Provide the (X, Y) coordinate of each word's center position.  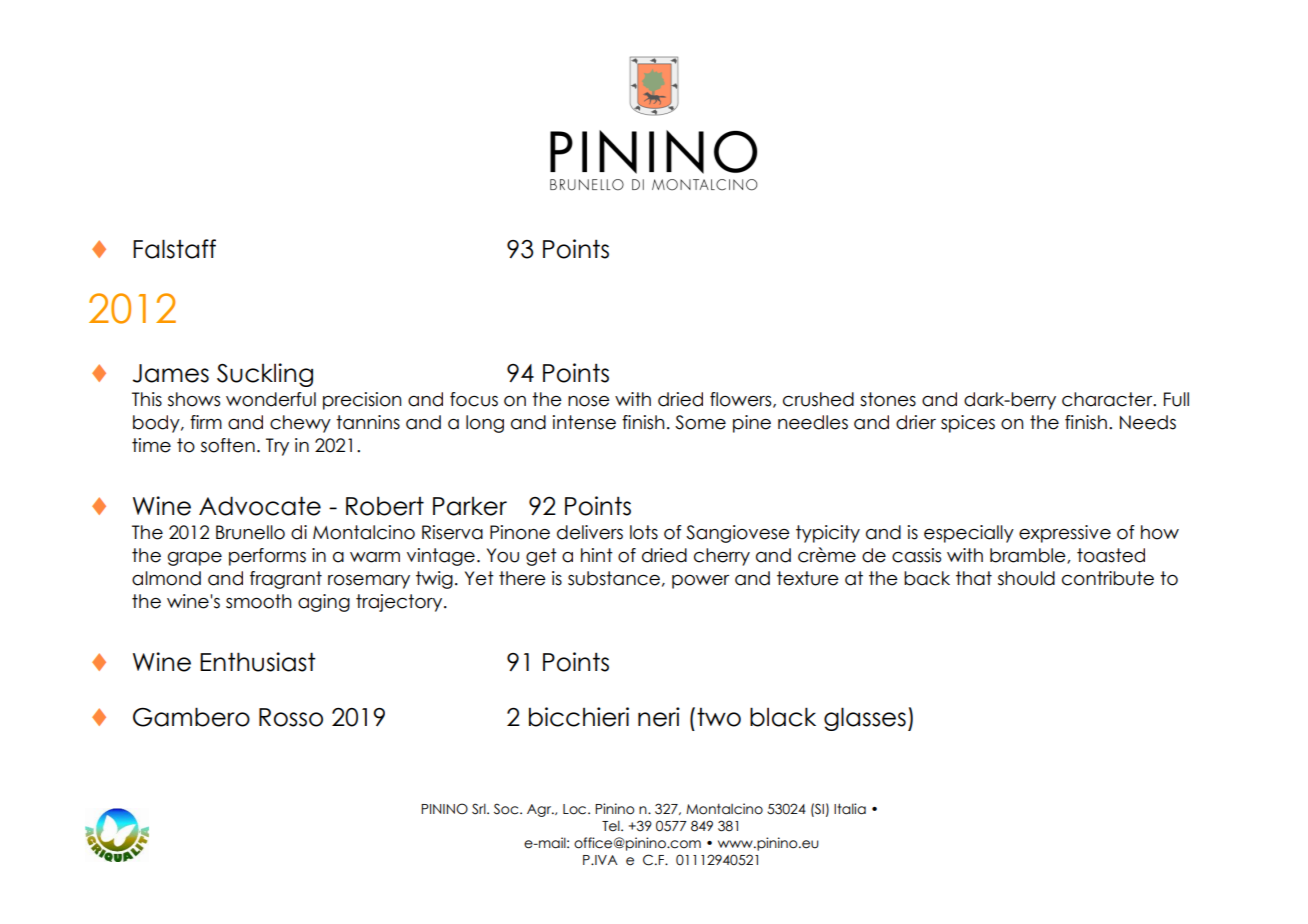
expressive (1065, 534)
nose (589, 401)
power (700, 582)
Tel (612, 826)
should (1026, 578)
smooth (258, 601)
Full (1176, 399)
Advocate (260, 506)
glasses (865, 719)
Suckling (265, 375)
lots (644, 532)
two (719, 717)
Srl (480, 809)
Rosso (291, 717)
